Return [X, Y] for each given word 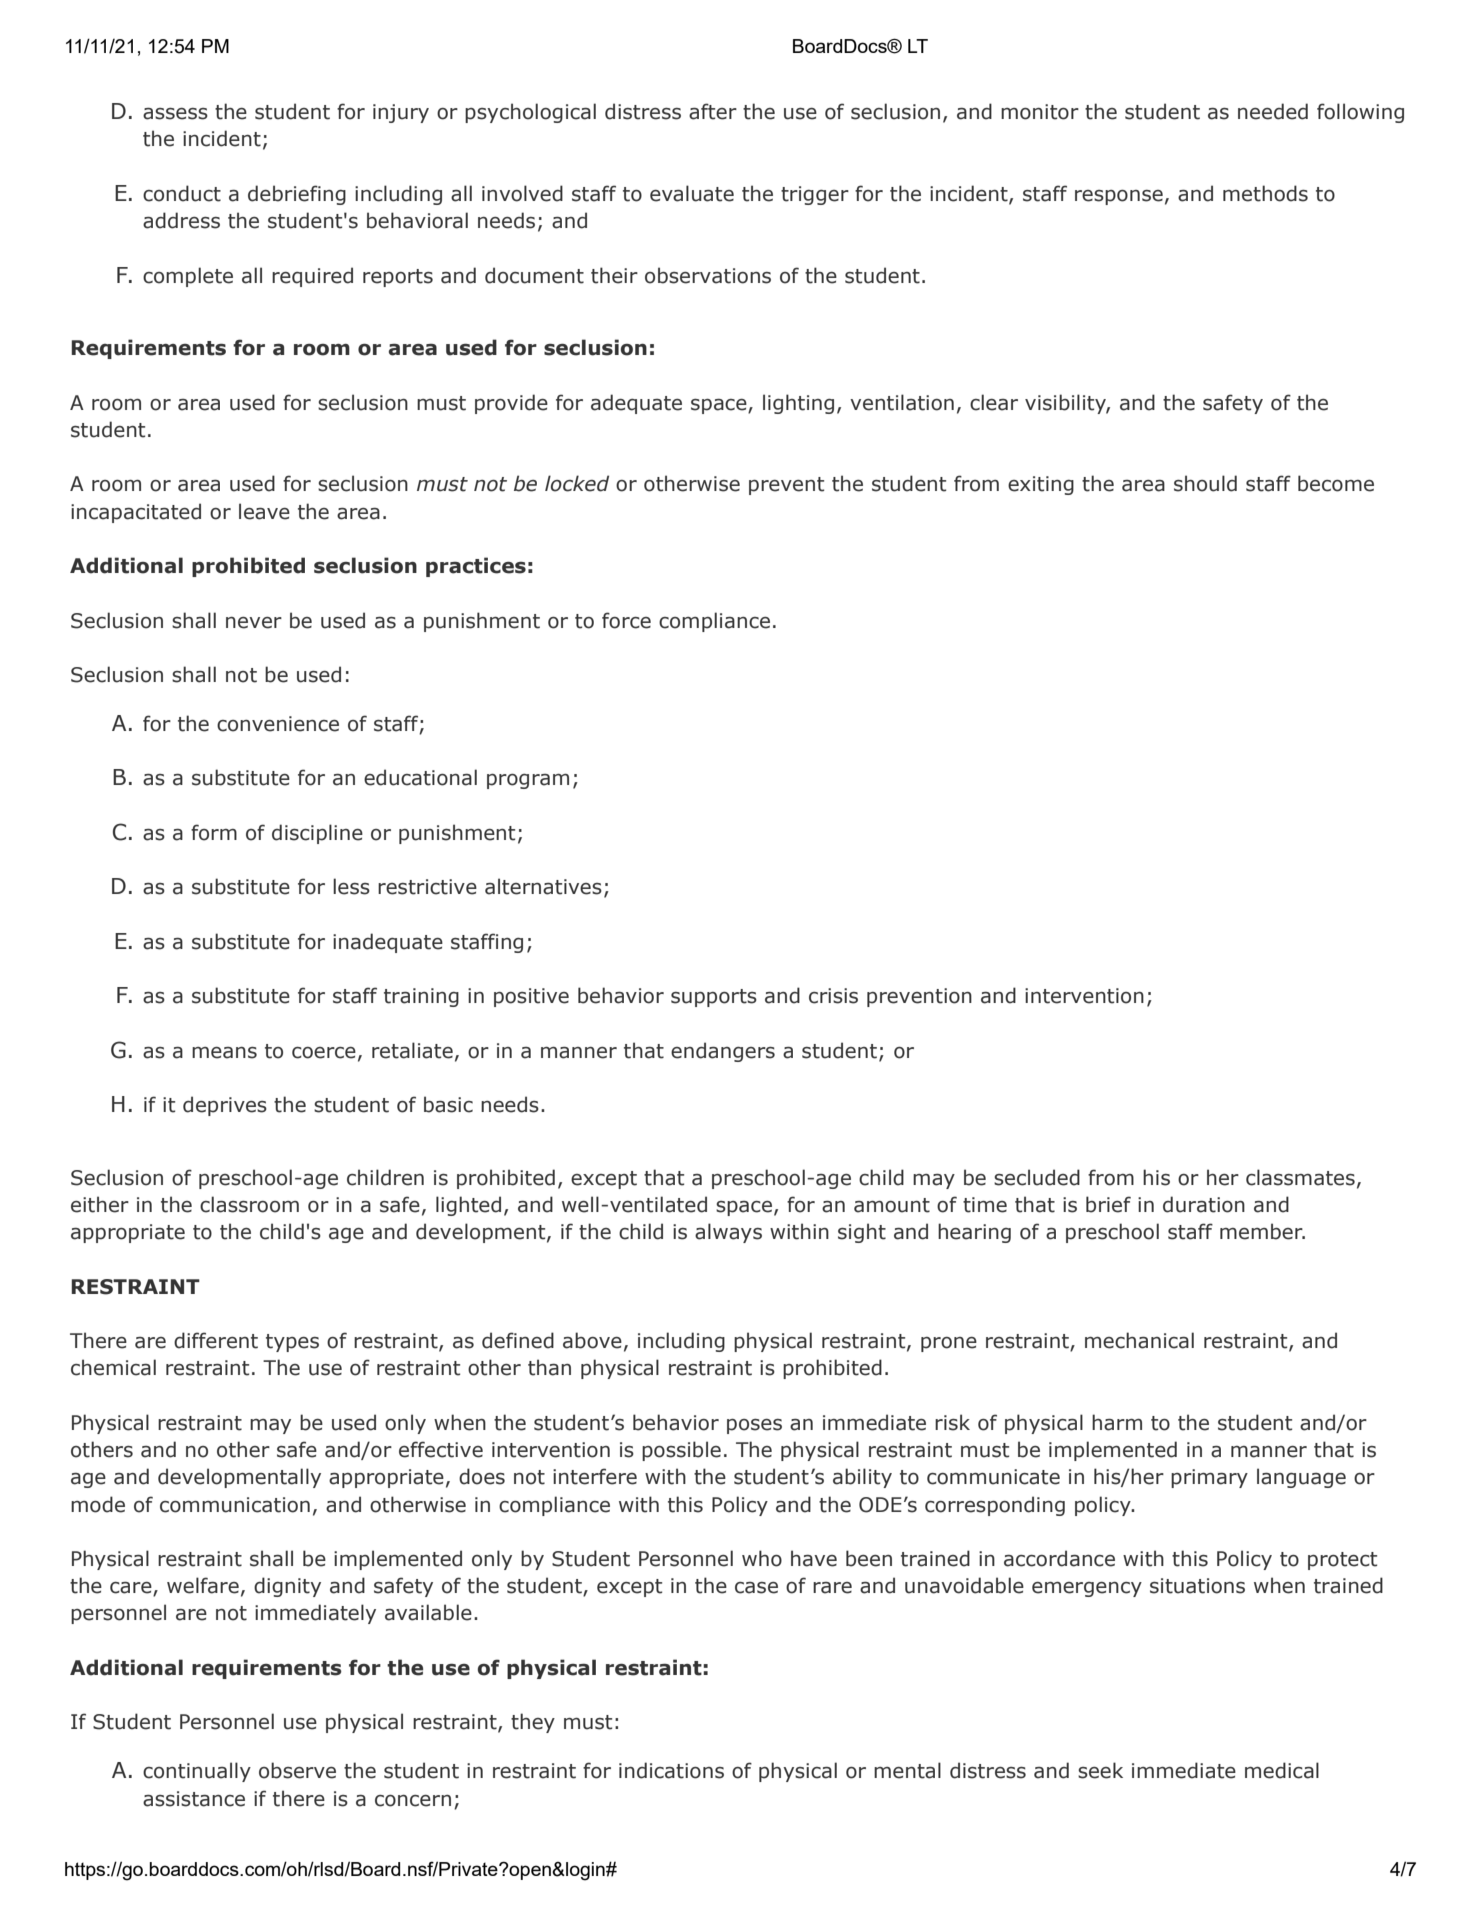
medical [1282, 1770]
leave [264, 511]
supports [714, 998]
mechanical [1139, 1340]
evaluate [692, 193]
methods [1265, 193]
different [216, 1340]
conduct [182, 193]
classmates [1300, 1177]
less [351, 886]
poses [754, 1426]
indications [671, 1770]
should [1205, 483]
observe [297, 1770]
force [626, 620]
